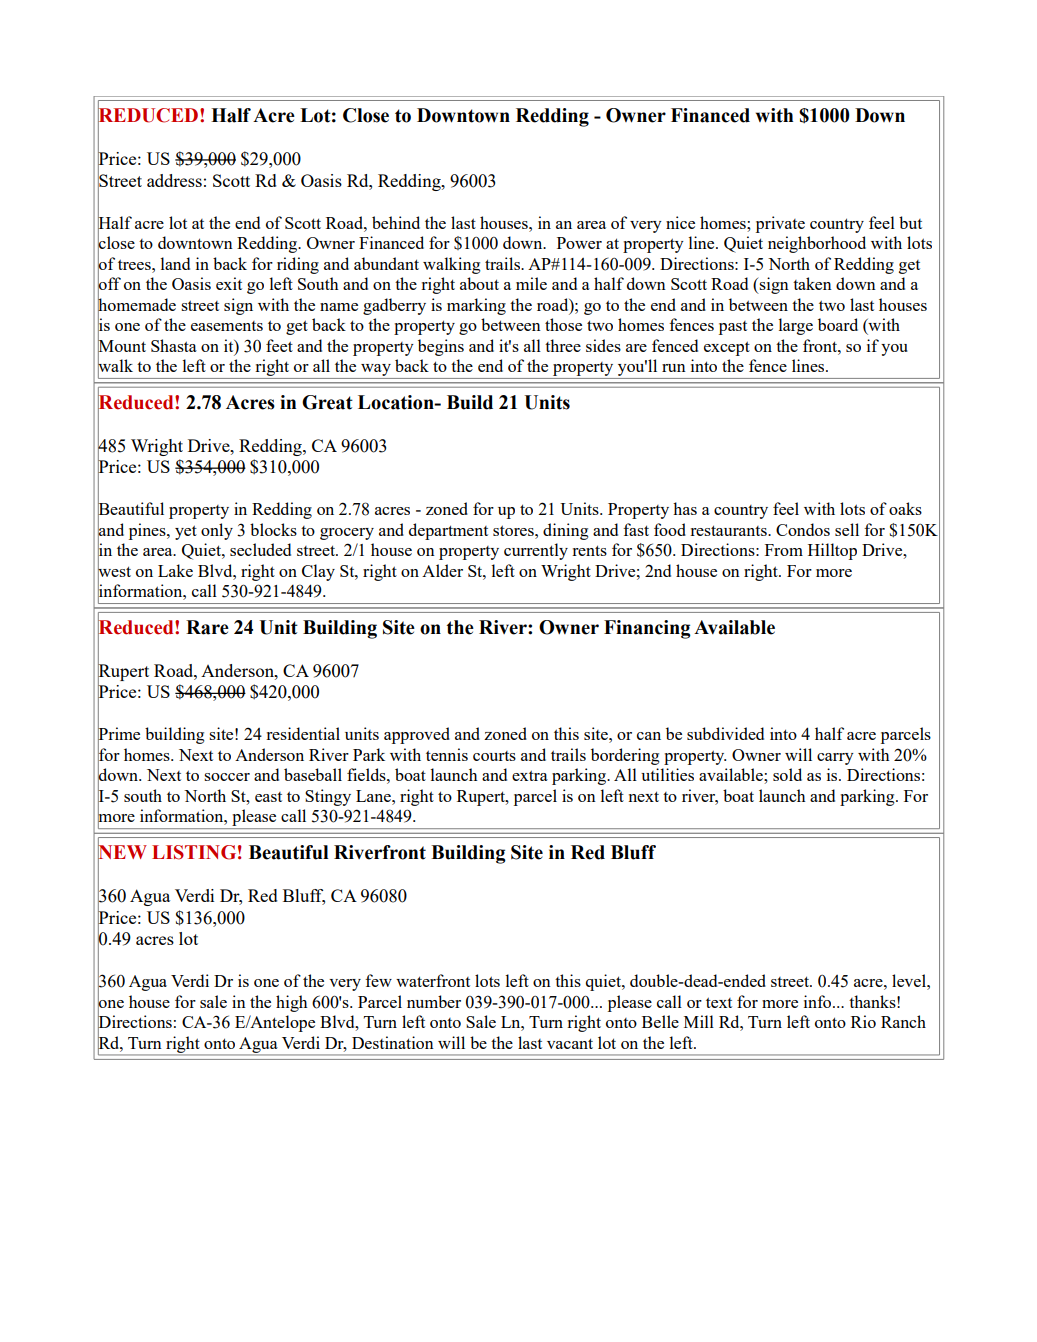 This document has height=1342, width=1037. Describe the element at coordinates (207, 627) in the document. I see `Rare` at that location.
